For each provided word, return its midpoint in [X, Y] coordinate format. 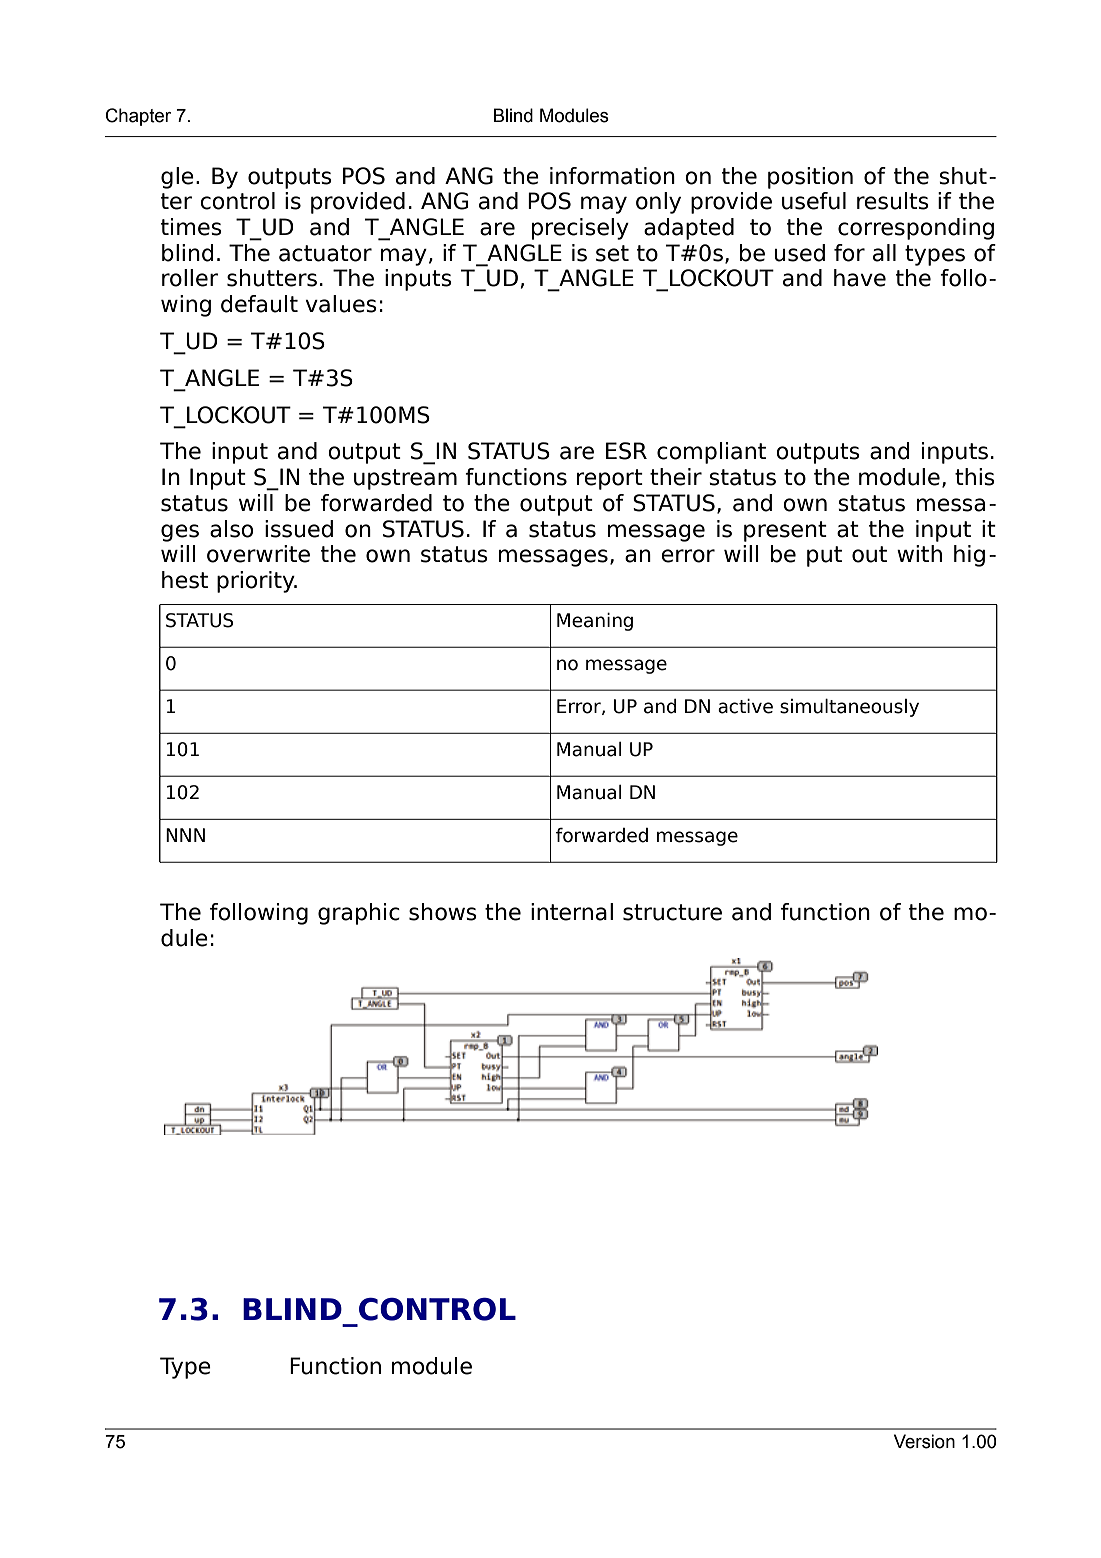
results [893, 201]
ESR [626, 451]
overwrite [258, 554]
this [975, 477]
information [612, 176]
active [745, 706]
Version [924, 1441]
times [191, 227]
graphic [359, 914]
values [341, 304]
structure [672, 912]
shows [443, 912]
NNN [185, 835]
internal [572, 912]
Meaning [595, 622]
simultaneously [849, 708]
